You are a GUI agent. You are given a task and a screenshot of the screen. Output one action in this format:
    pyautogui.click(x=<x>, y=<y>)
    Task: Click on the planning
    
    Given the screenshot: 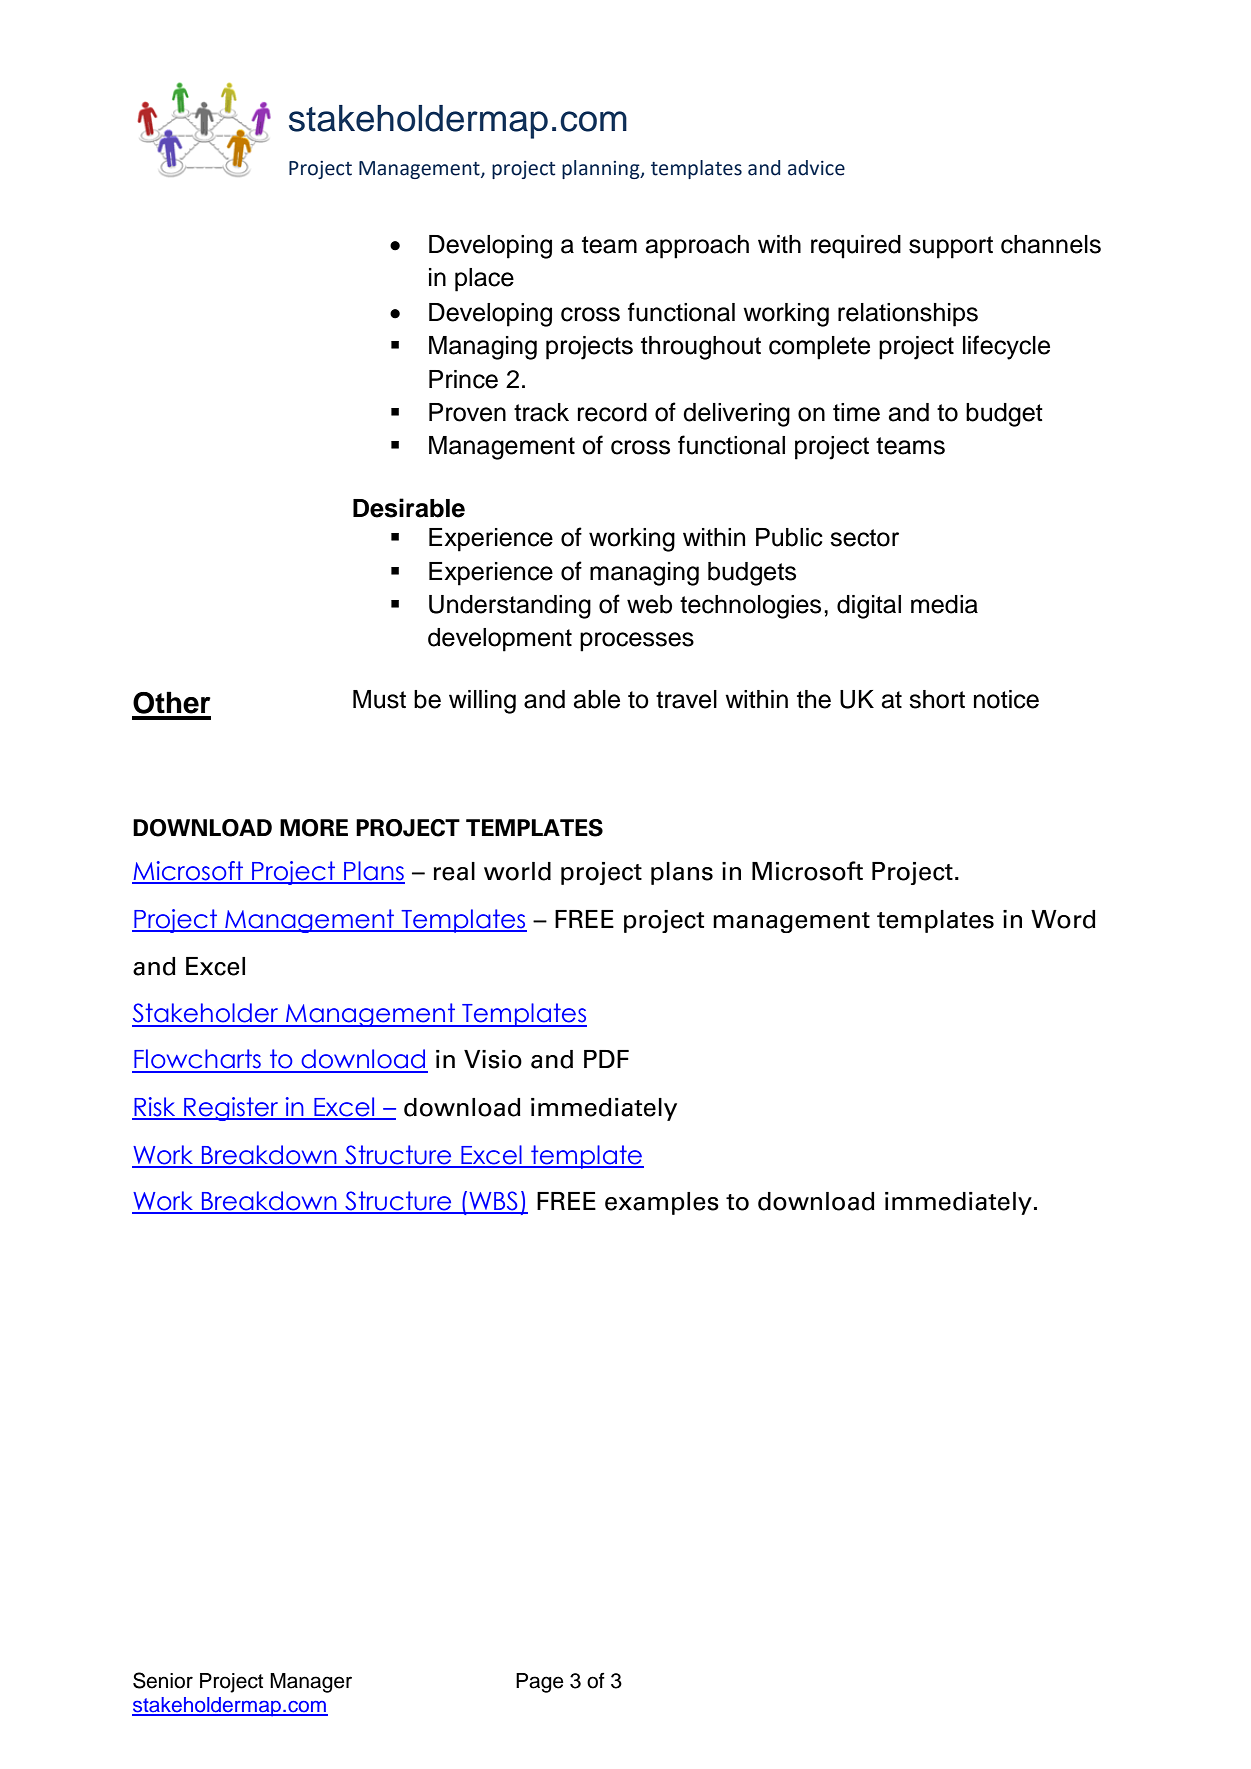 What is the action you would take?
    pyautogui.click(x=602, y=169)
